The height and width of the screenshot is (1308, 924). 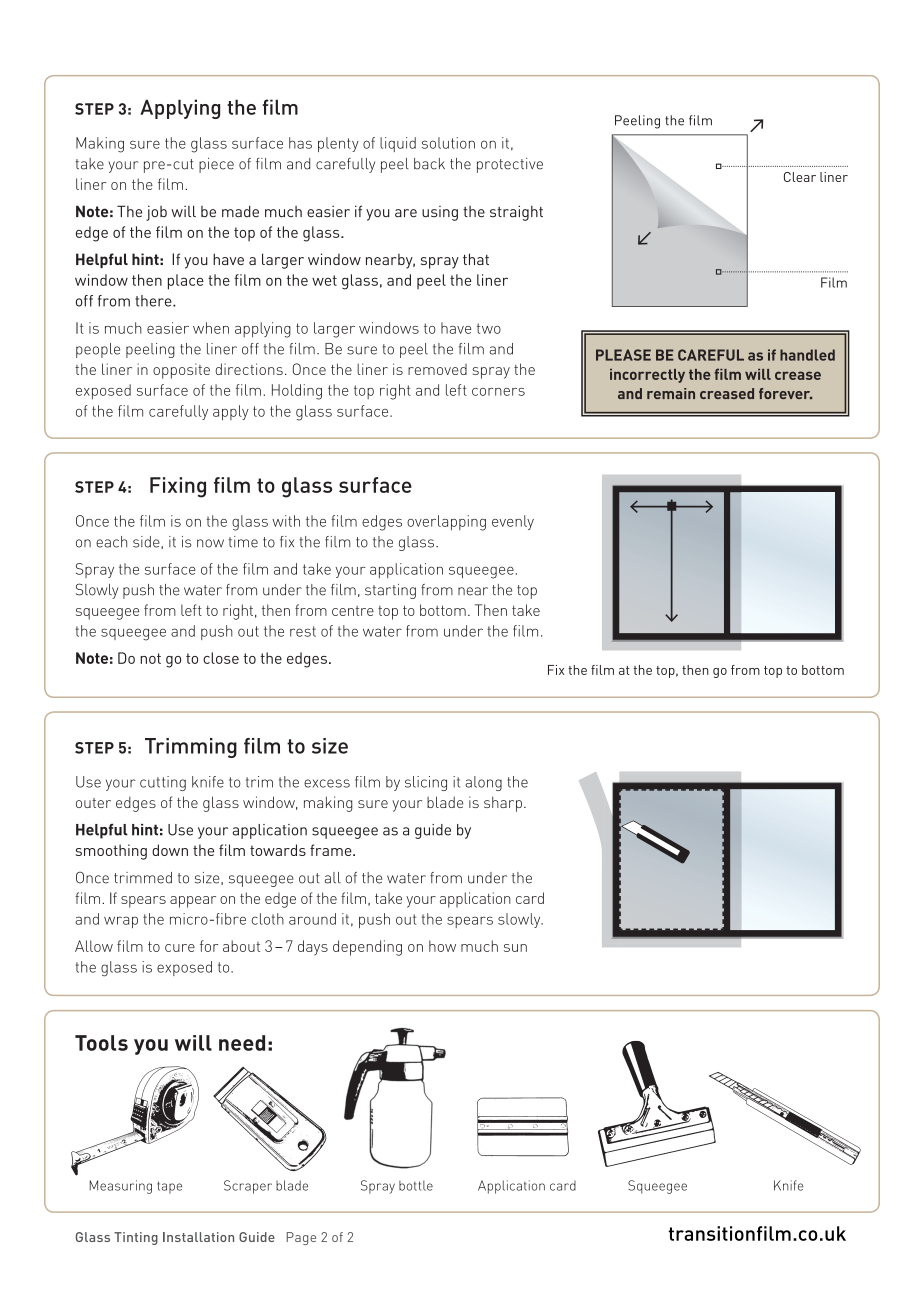 I want to click on bottle, so click(x=416, y=1185).
